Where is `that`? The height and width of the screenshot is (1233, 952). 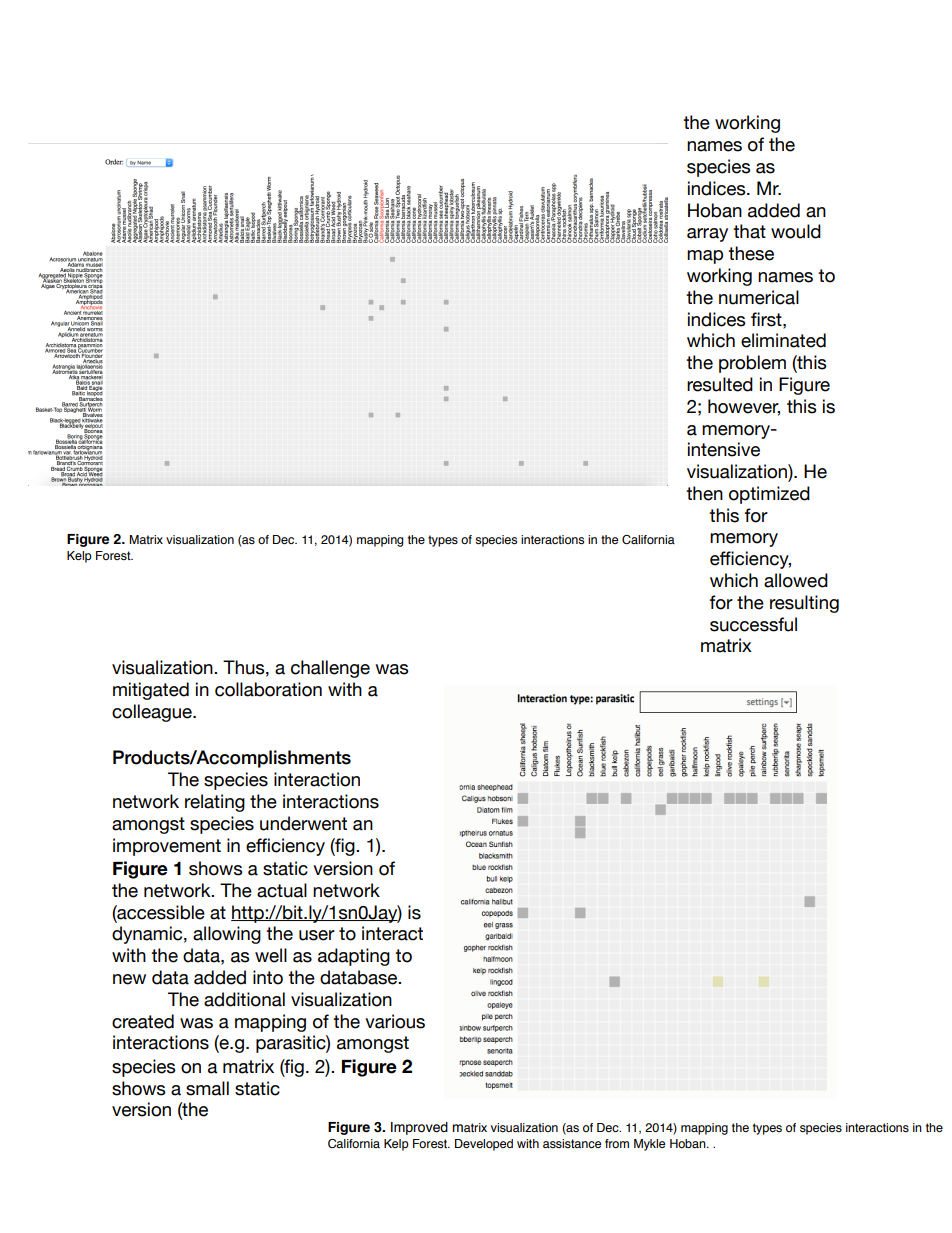
that is located at coordinates (749, 231).
